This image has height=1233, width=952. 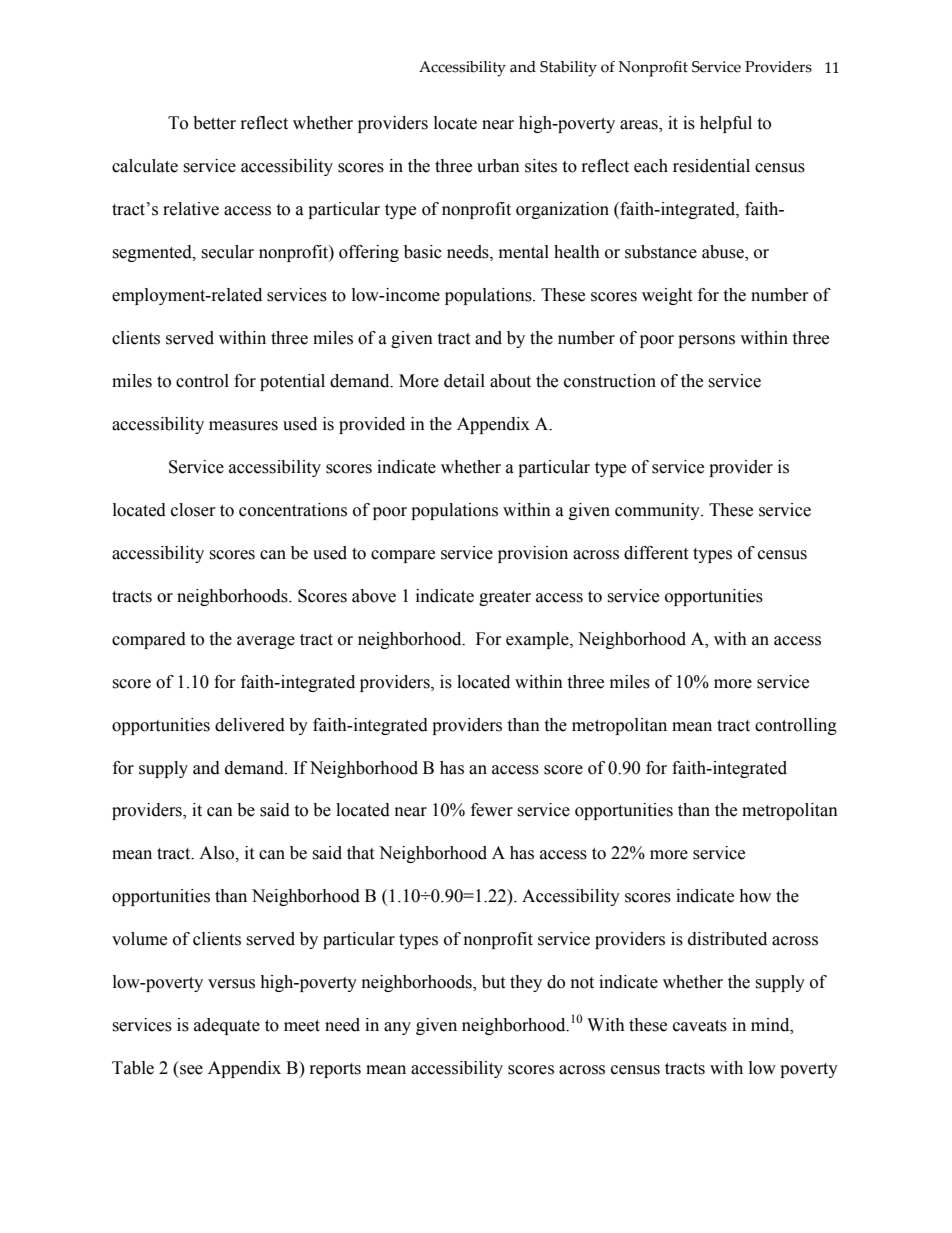 What do you see at coordinates (227, 1026) in the image?
I see `adequate` at bounding box center [227, 1026].
